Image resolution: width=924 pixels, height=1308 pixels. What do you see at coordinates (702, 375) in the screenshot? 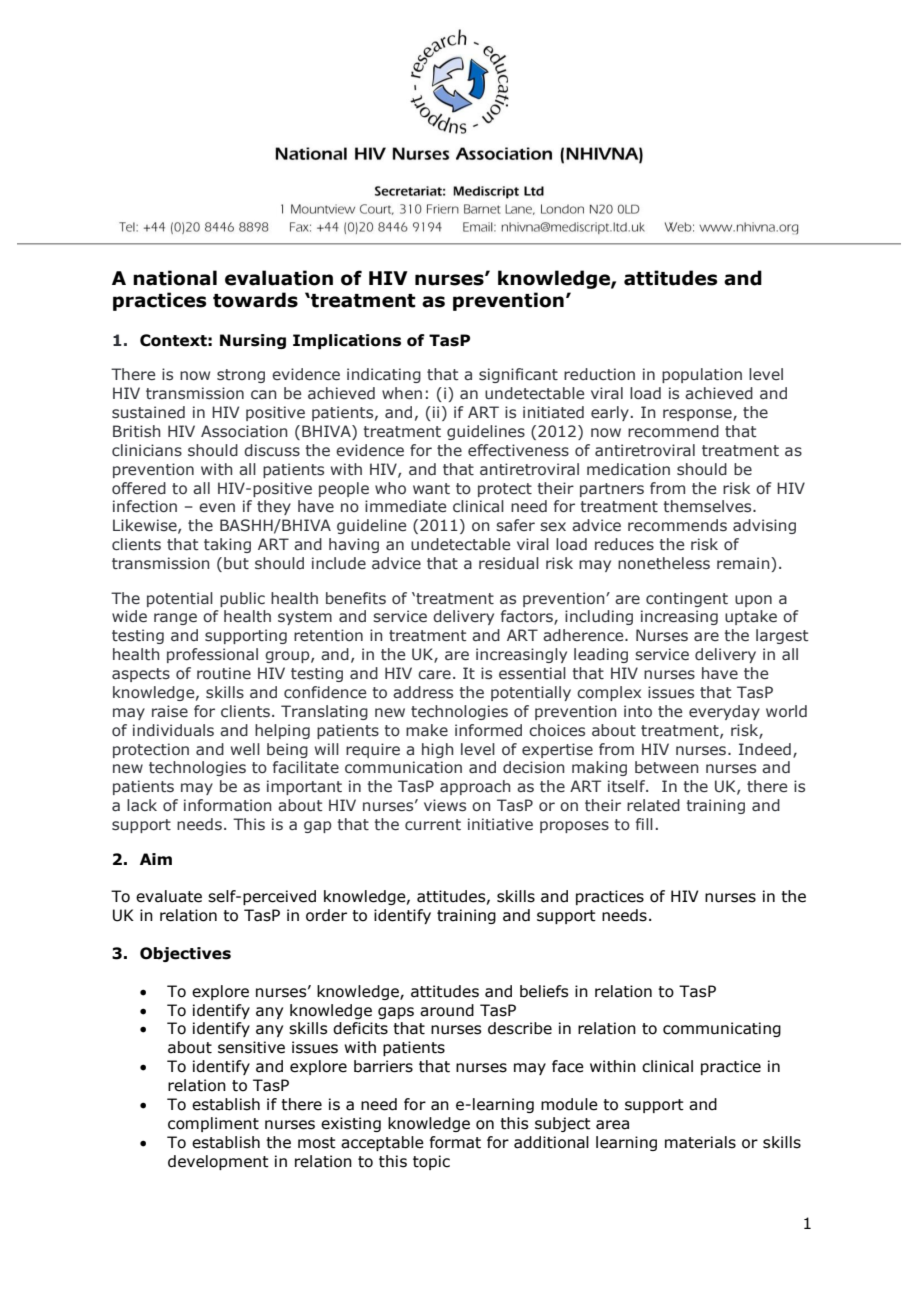
I see `population` at bounding box center [702, 375].
